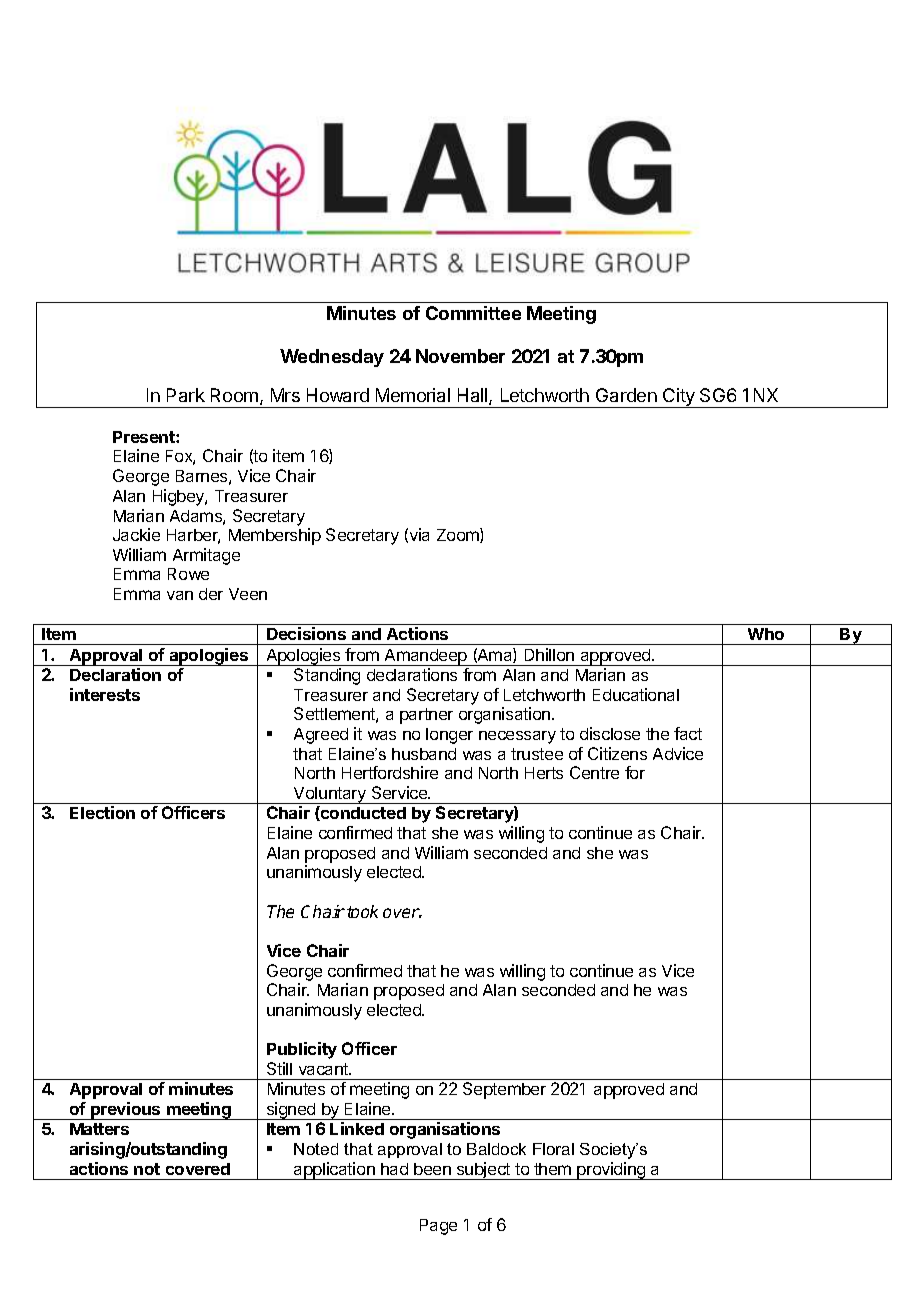 Image resolution: width=924 pixels, height=1308 pixels. Describe the element at coordinates (99, 1129) in the document. I see `Matters` at that location.
